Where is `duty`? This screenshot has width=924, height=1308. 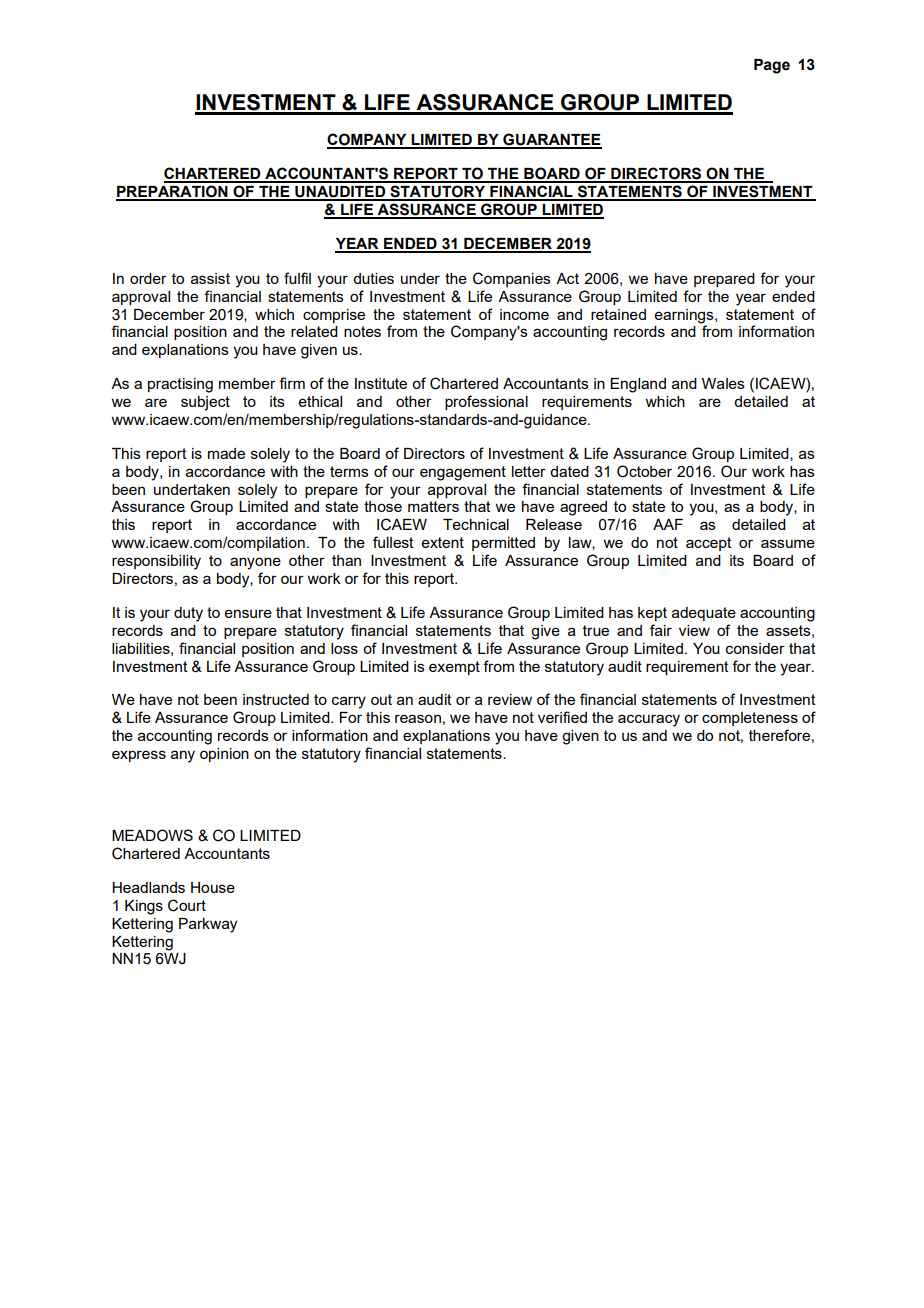
duty is located at coordinates (188, 614).
